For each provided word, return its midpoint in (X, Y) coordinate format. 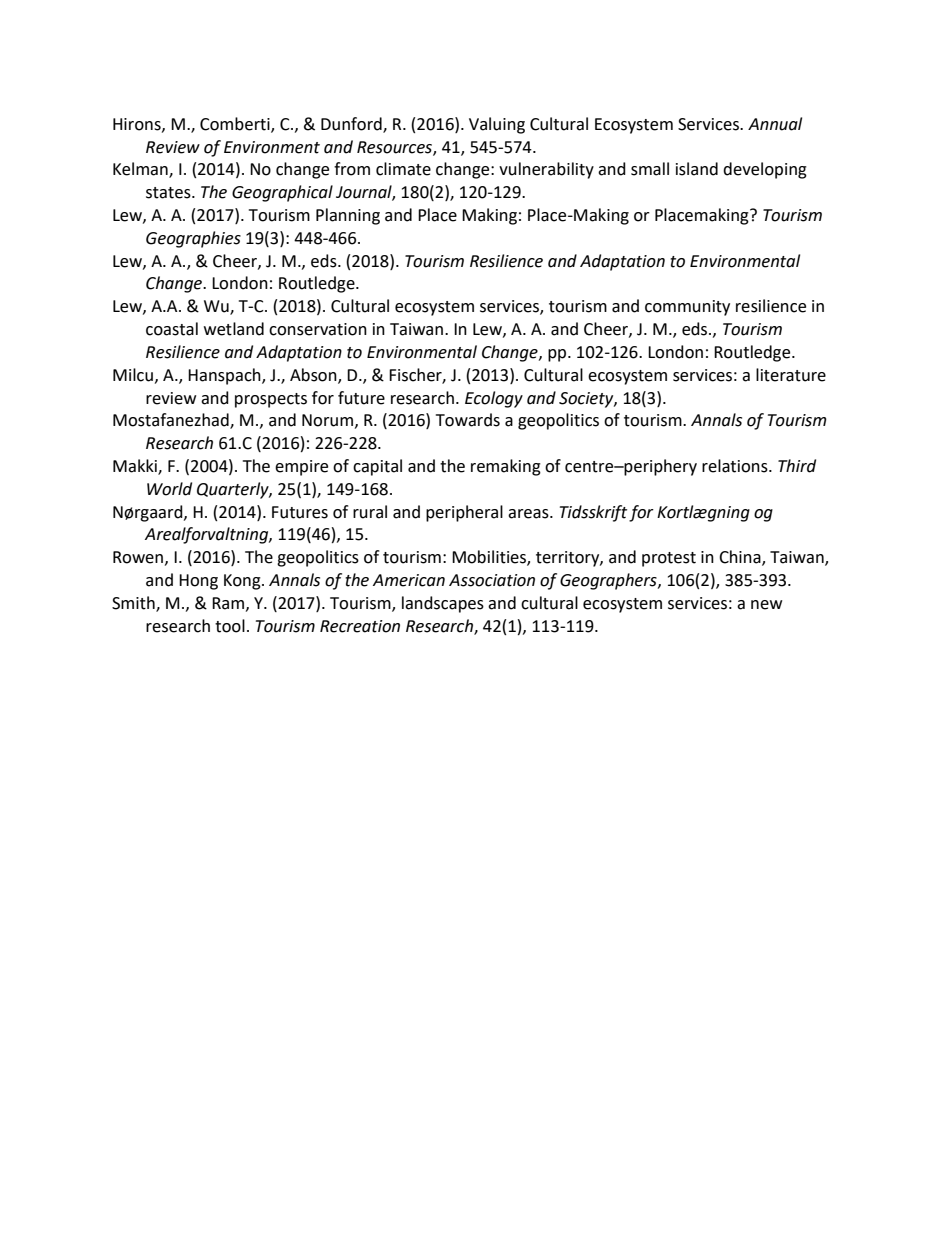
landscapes (443, 604)
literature (791, 375)
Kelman (141, 170)
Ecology (494, 399)
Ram (229, 604)
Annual (775, 124)
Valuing (497, 125)
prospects (271, 400)
